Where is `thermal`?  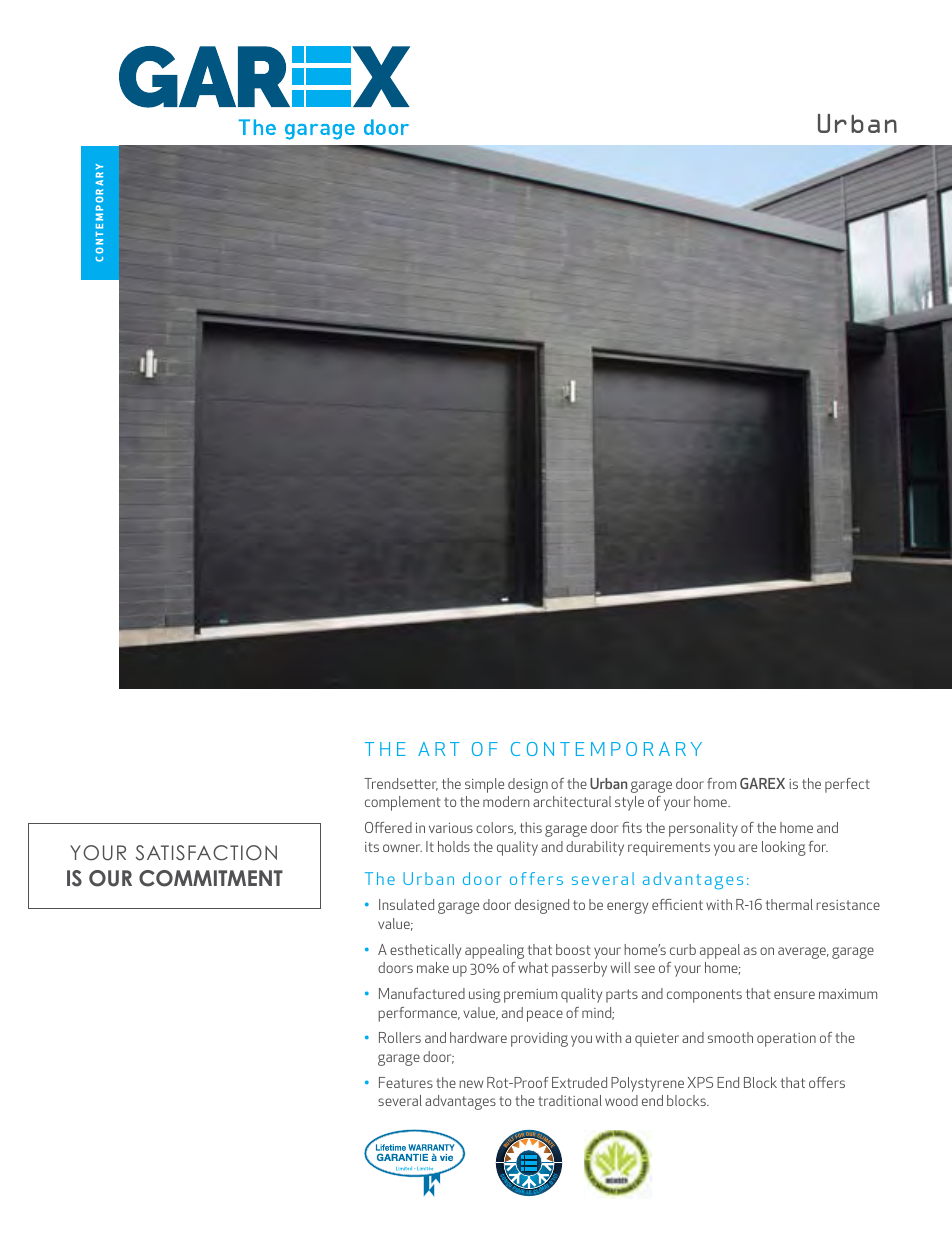
thermal is located at coordinates (789, 904).
